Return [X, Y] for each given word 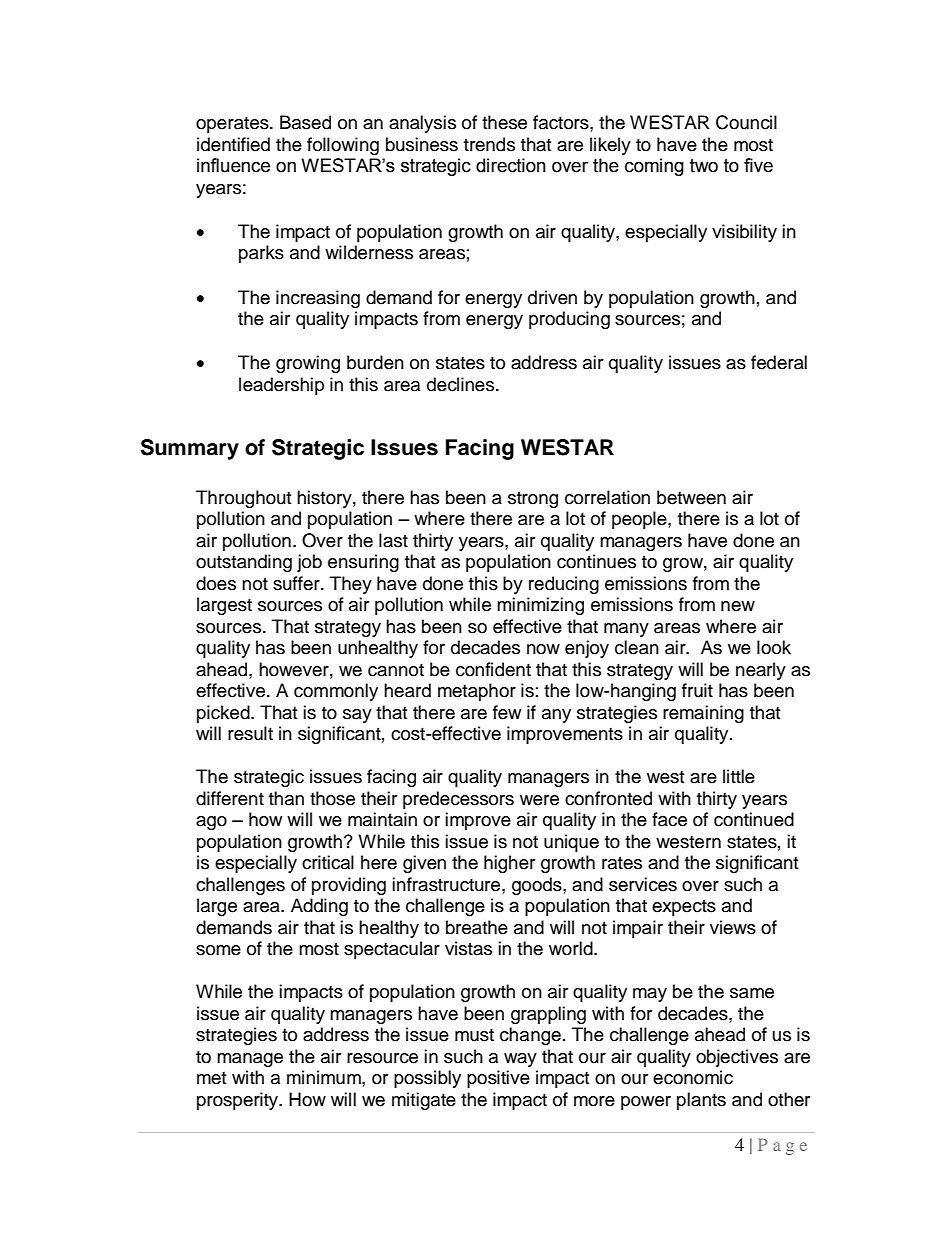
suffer [297, 583]
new [738, 606]
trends [489, 144]
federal [779, 362]
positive [498, 1079]
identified [233, 144]
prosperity [238, 1101]
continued [754, 819]
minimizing [540, 606]
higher [509, 864]
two [704, 166]
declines [462, 384]
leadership [281, 386]
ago [211, 823]
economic [693, 1077]
